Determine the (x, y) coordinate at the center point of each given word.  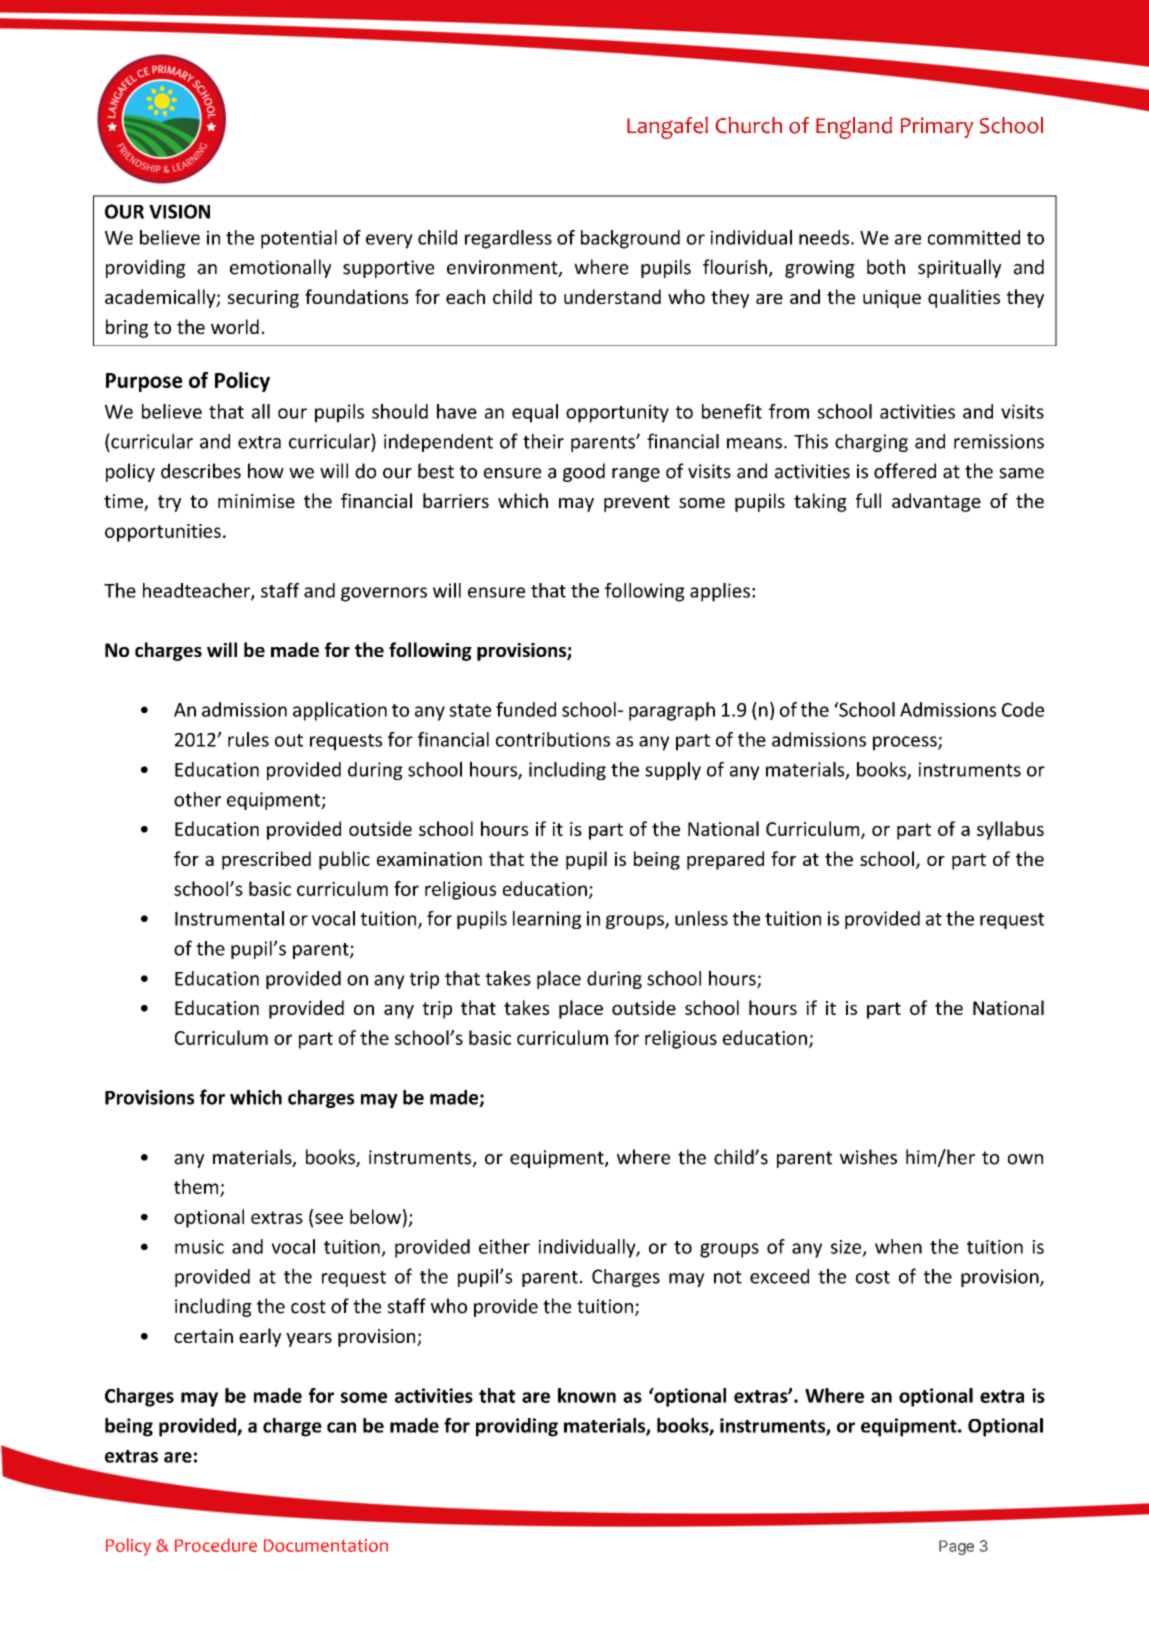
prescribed (266, 860)
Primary (937, 127)
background (630, 239)
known (587, 1395)
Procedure (216, 1545)
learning (547, 920)
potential (299, 239)
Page (956, 1547)
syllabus (1010, 830)
